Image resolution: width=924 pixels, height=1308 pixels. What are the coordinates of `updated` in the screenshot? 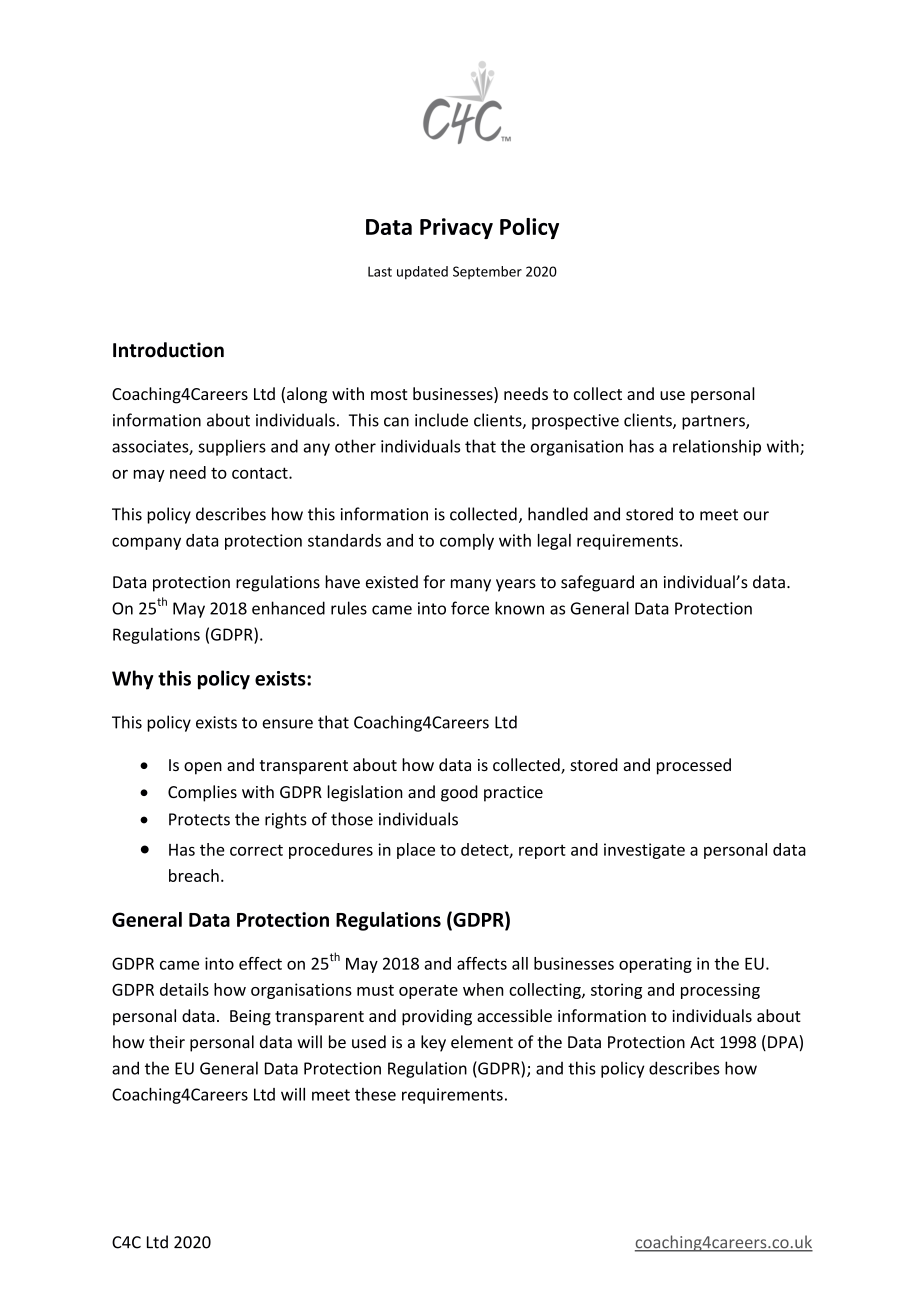 It's located at (422, 273).
